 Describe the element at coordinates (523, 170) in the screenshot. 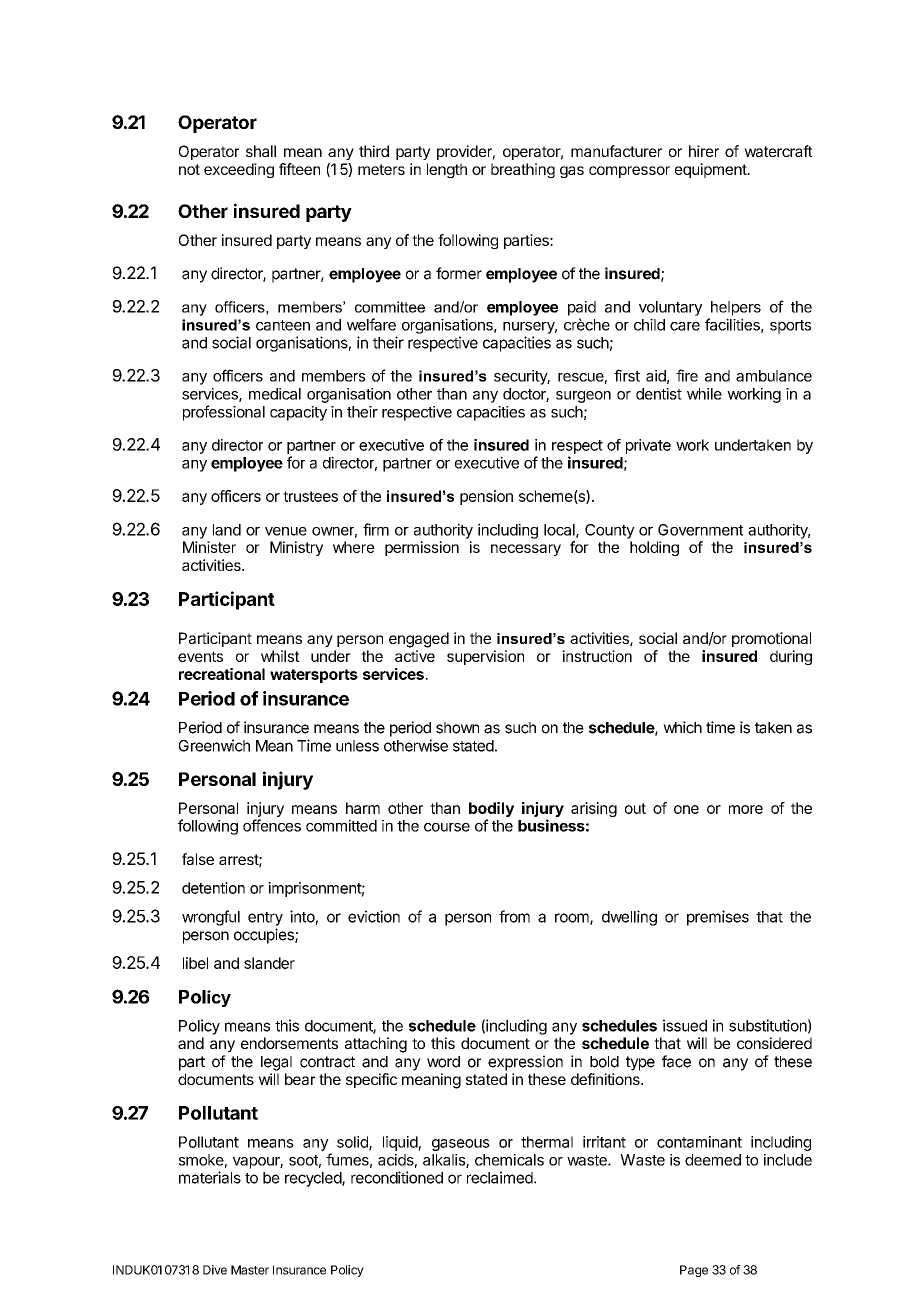

I see `breathing` at that location.
